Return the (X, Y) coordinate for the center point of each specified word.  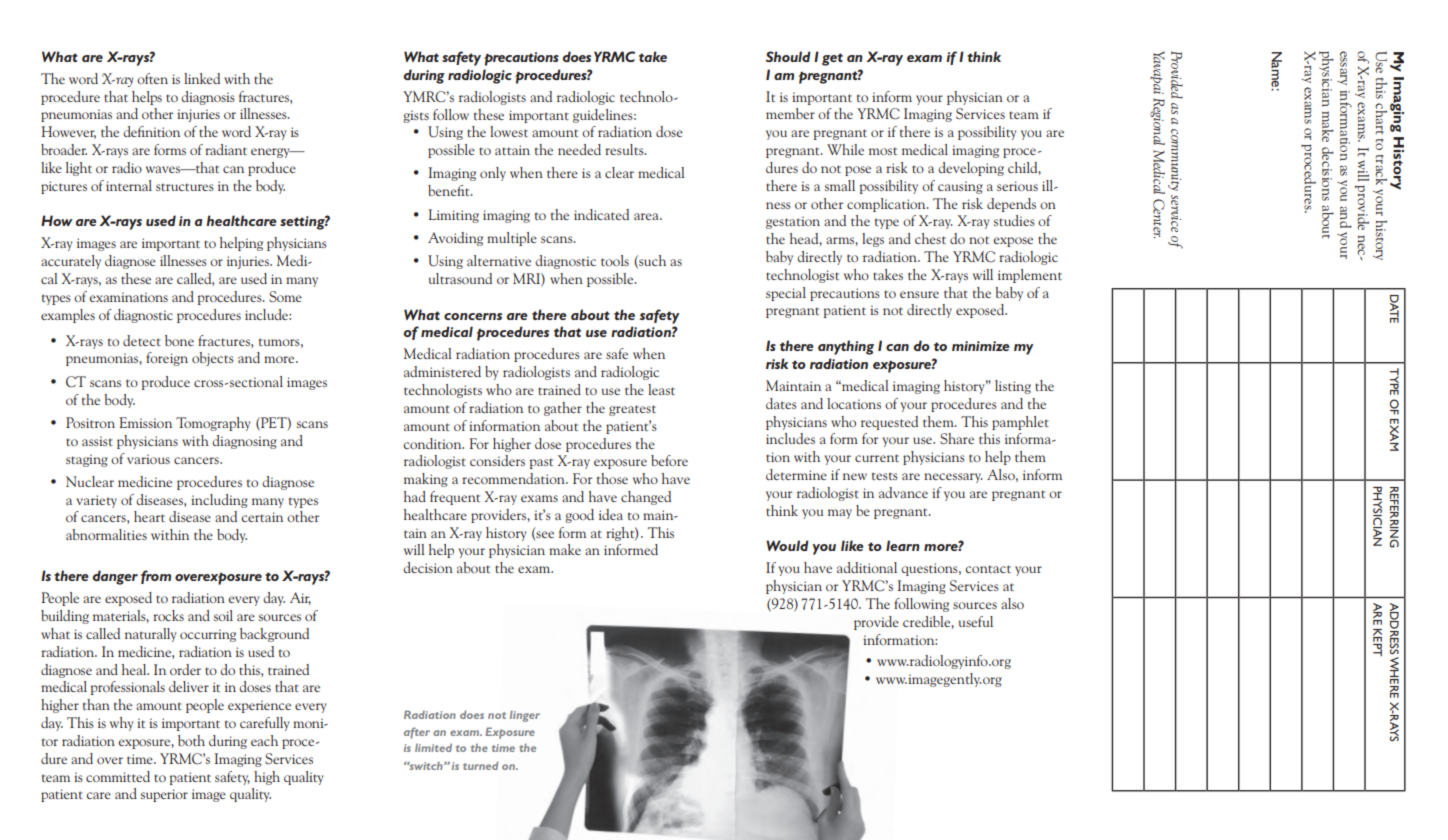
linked (202, 78)
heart (149, 516)
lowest (509, 131)
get (832, 59)
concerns (473, 316)
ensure (919, 294)
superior (164, 795)
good (579, 516)
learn (903, 545)
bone (179, 340)
